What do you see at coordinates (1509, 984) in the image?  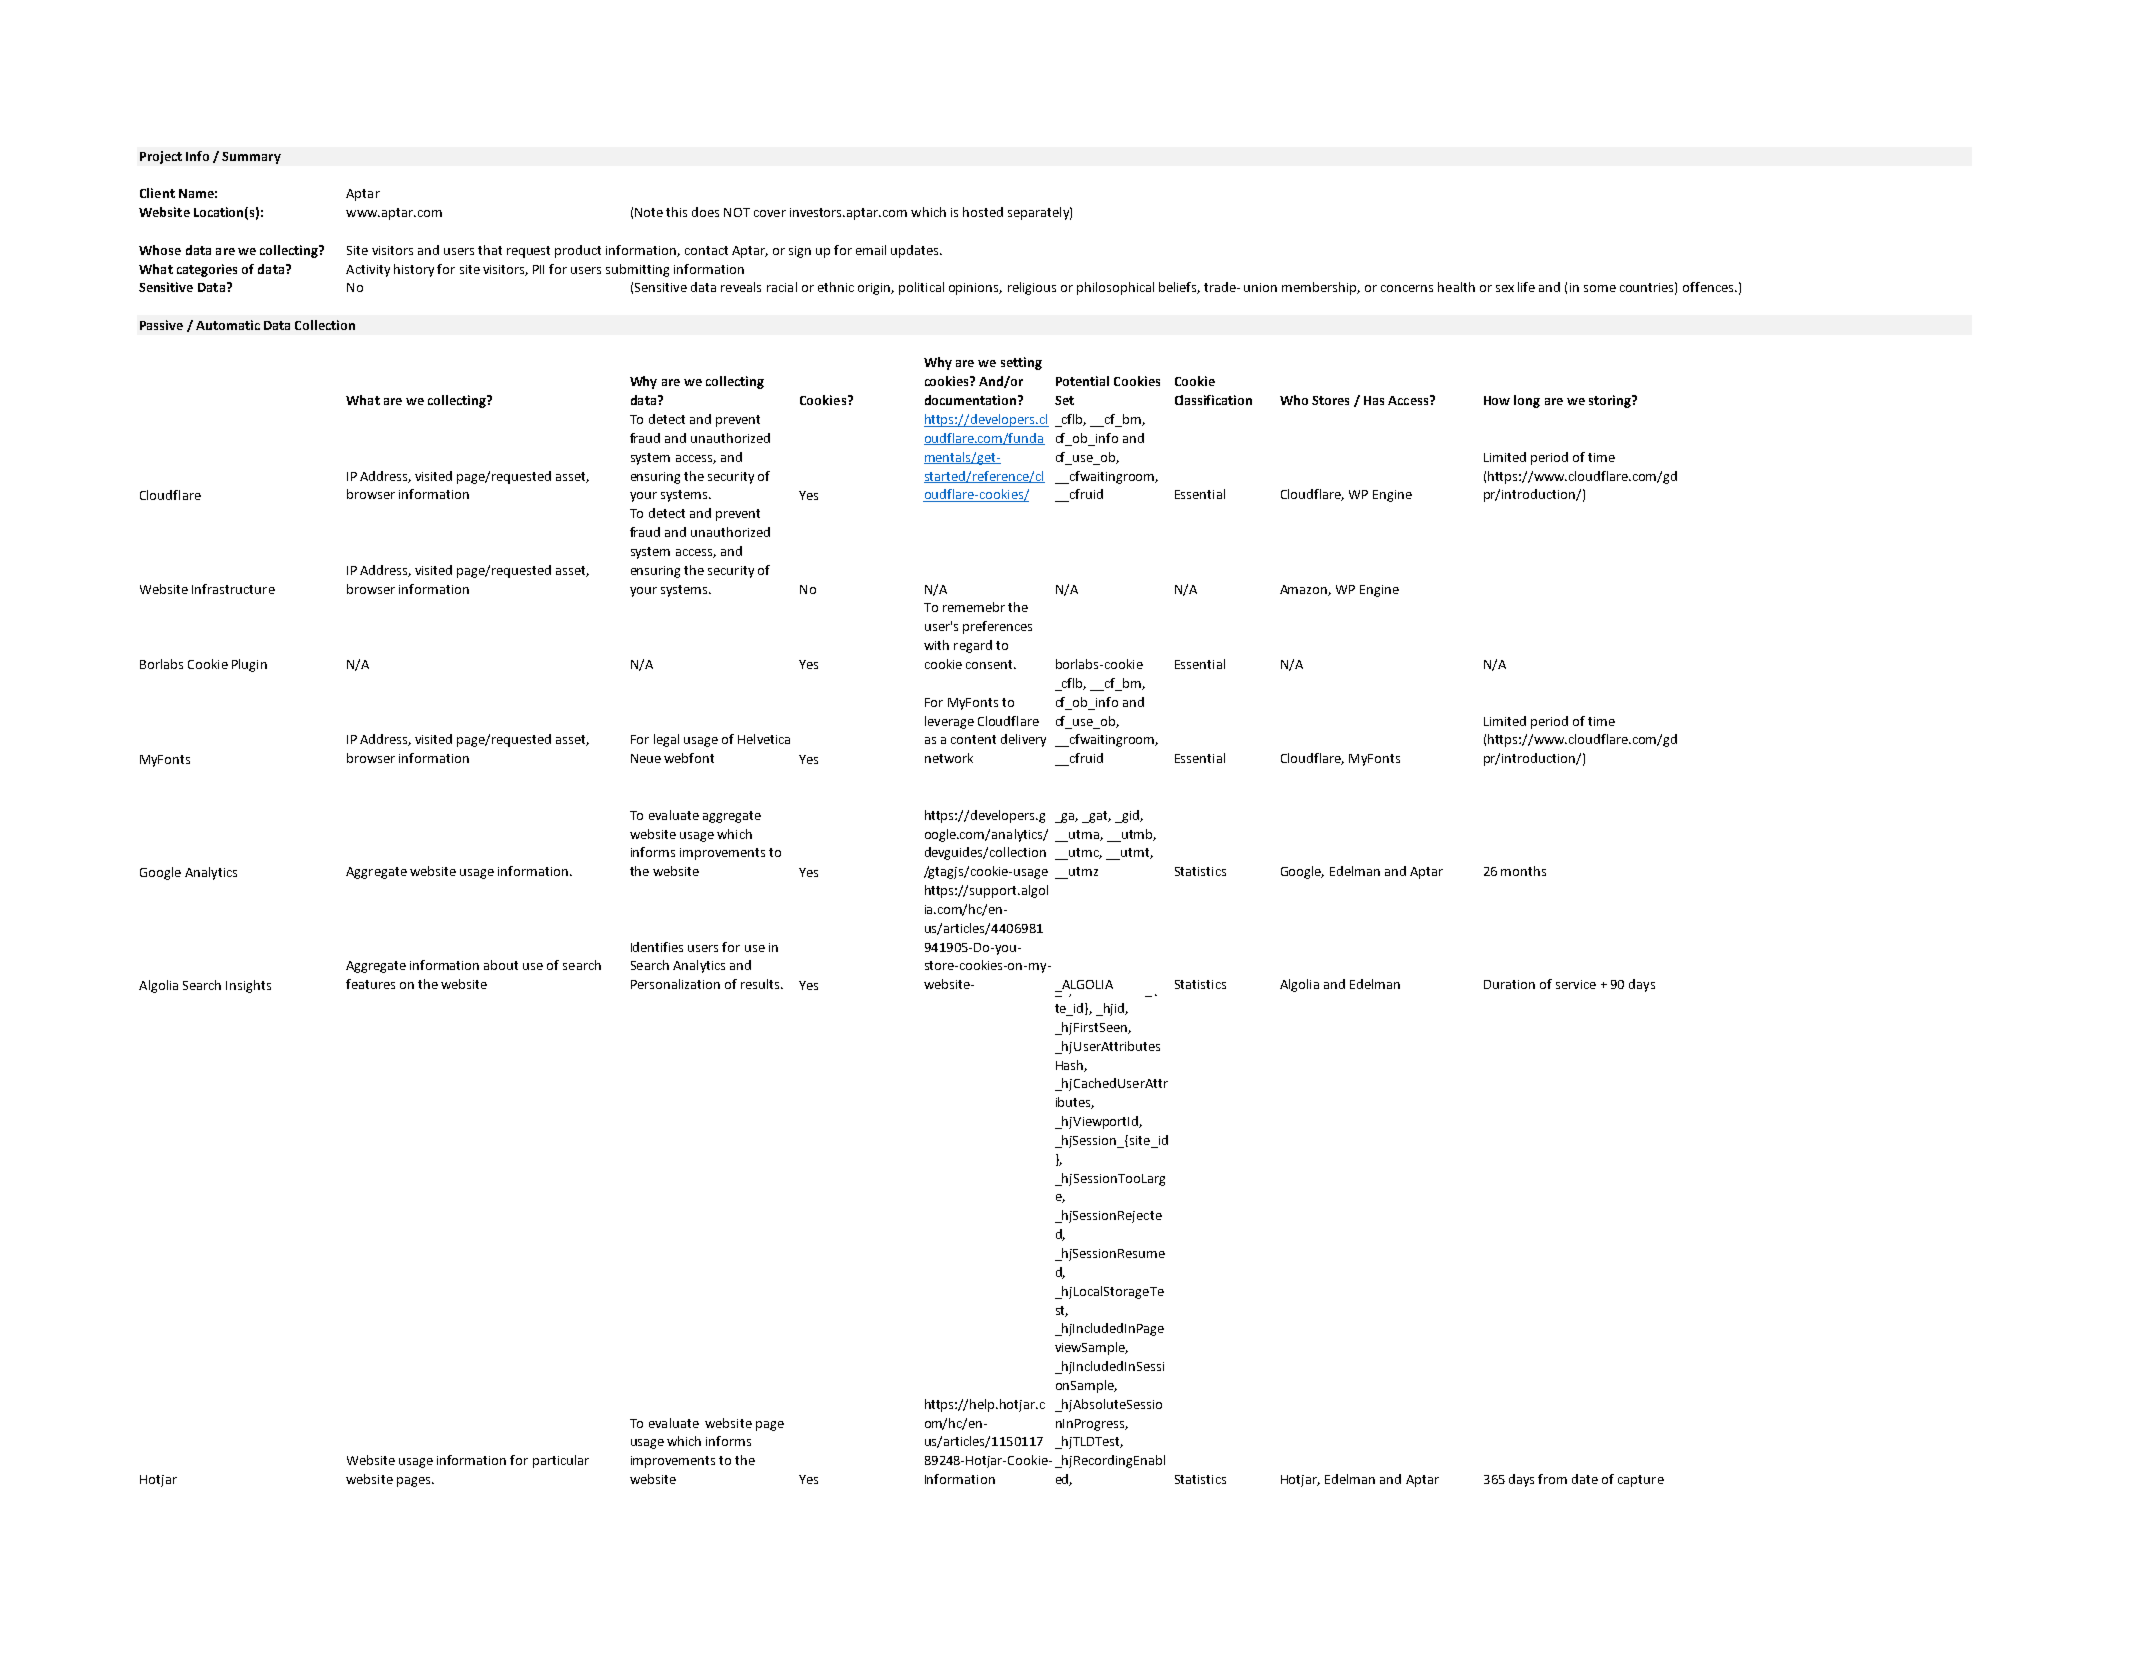 I see `Duration` at bounding box center [1509, 984].
